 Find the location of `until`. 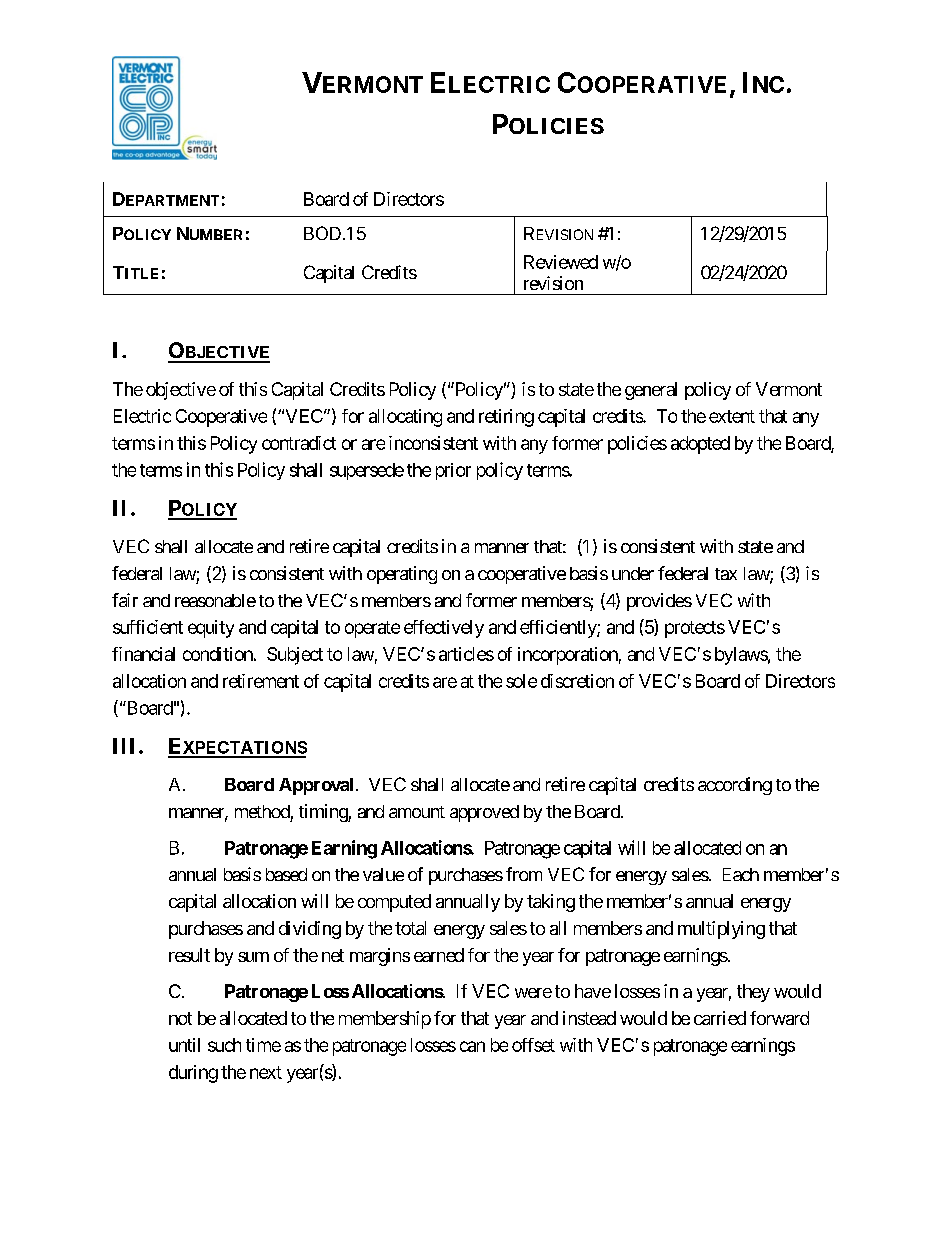

until is located at coordinates (184, 1045).
